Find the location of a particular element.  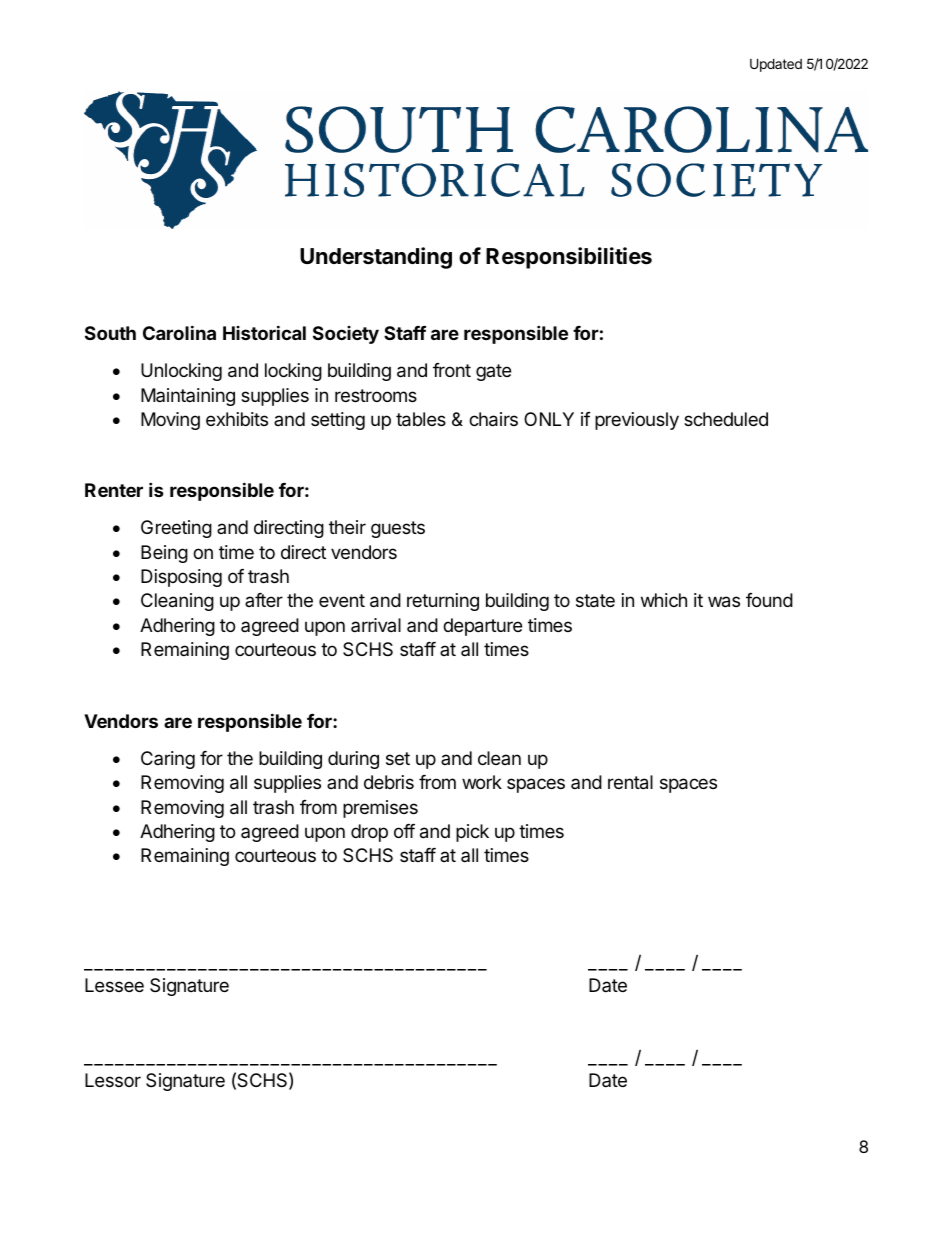

departure is located at coordinates (482, 627).
